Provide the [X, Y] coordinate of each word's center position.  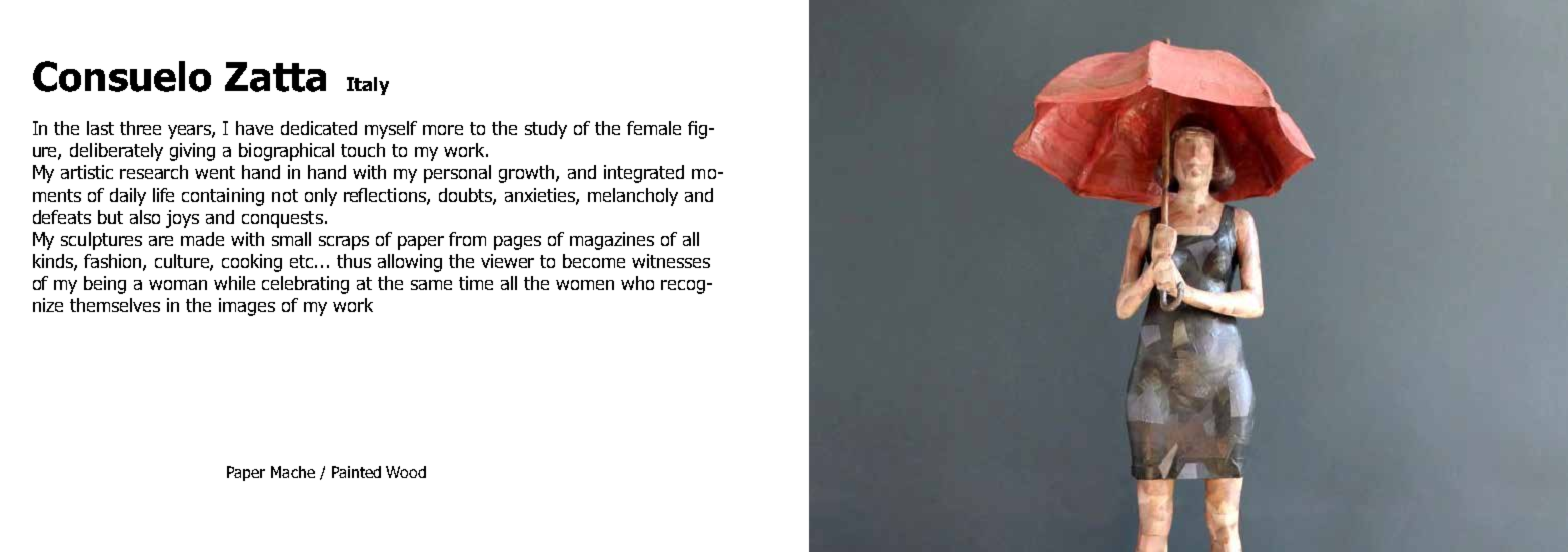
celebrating [305, 285]
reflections [386, 196]
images [247, 307]
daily [128, 197]
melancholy [633, 197]
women [585, 285]
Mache [293, 472]
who [637, 283]
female [654, 128]
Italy [368, 86]
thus [354, 261]
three [140, 128]
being [105, 285]
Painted [356, 472]
